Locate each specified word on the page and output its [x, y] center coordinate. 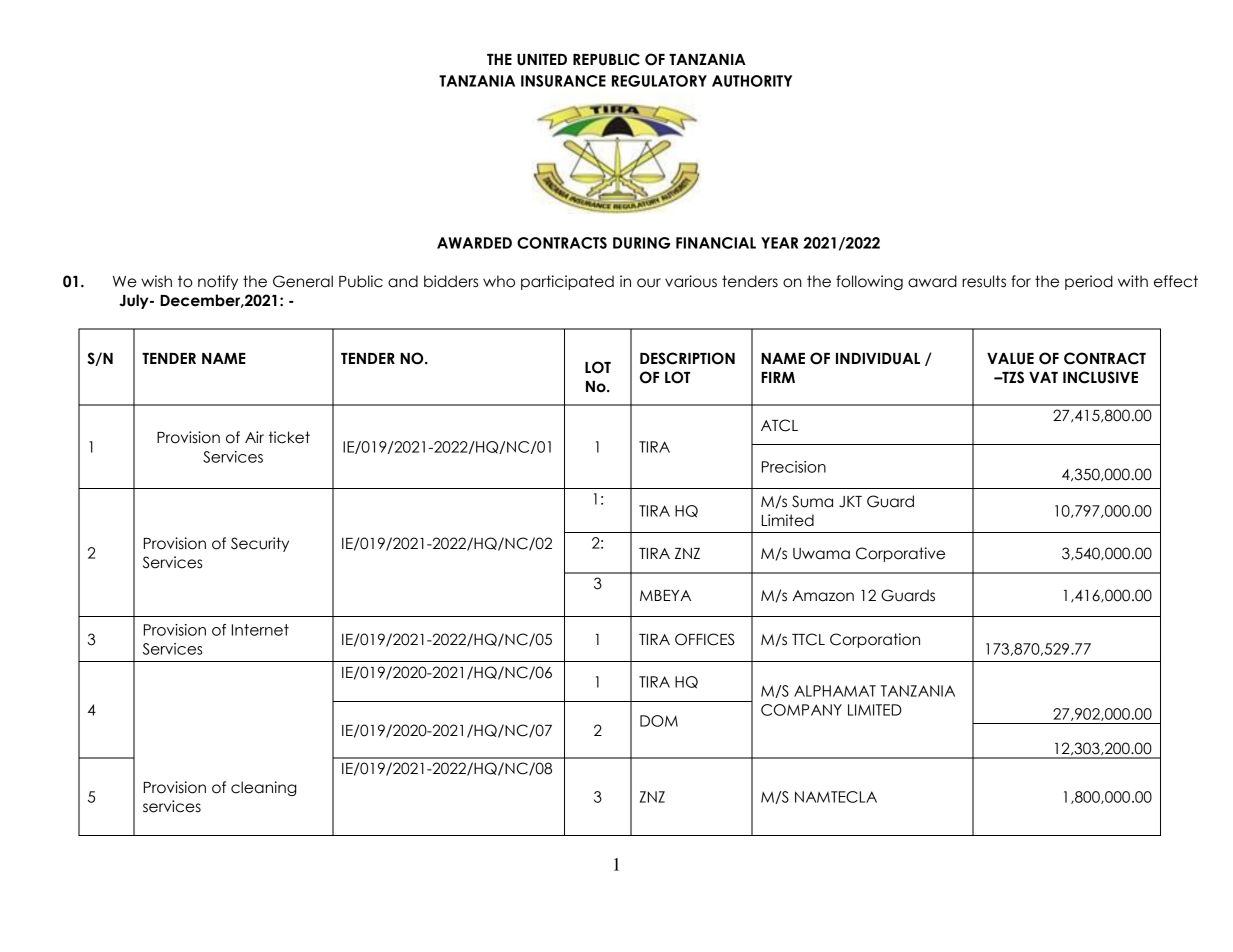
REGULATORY [659, 81]
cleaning [264, 788]
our [649, 283]
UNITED [542, 60]
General [303, 281]
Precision [794, 467]
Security [260, 544]
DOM [659, 721]
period [1089, 282]
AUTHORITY [752, 81]
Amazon [823, 596]
